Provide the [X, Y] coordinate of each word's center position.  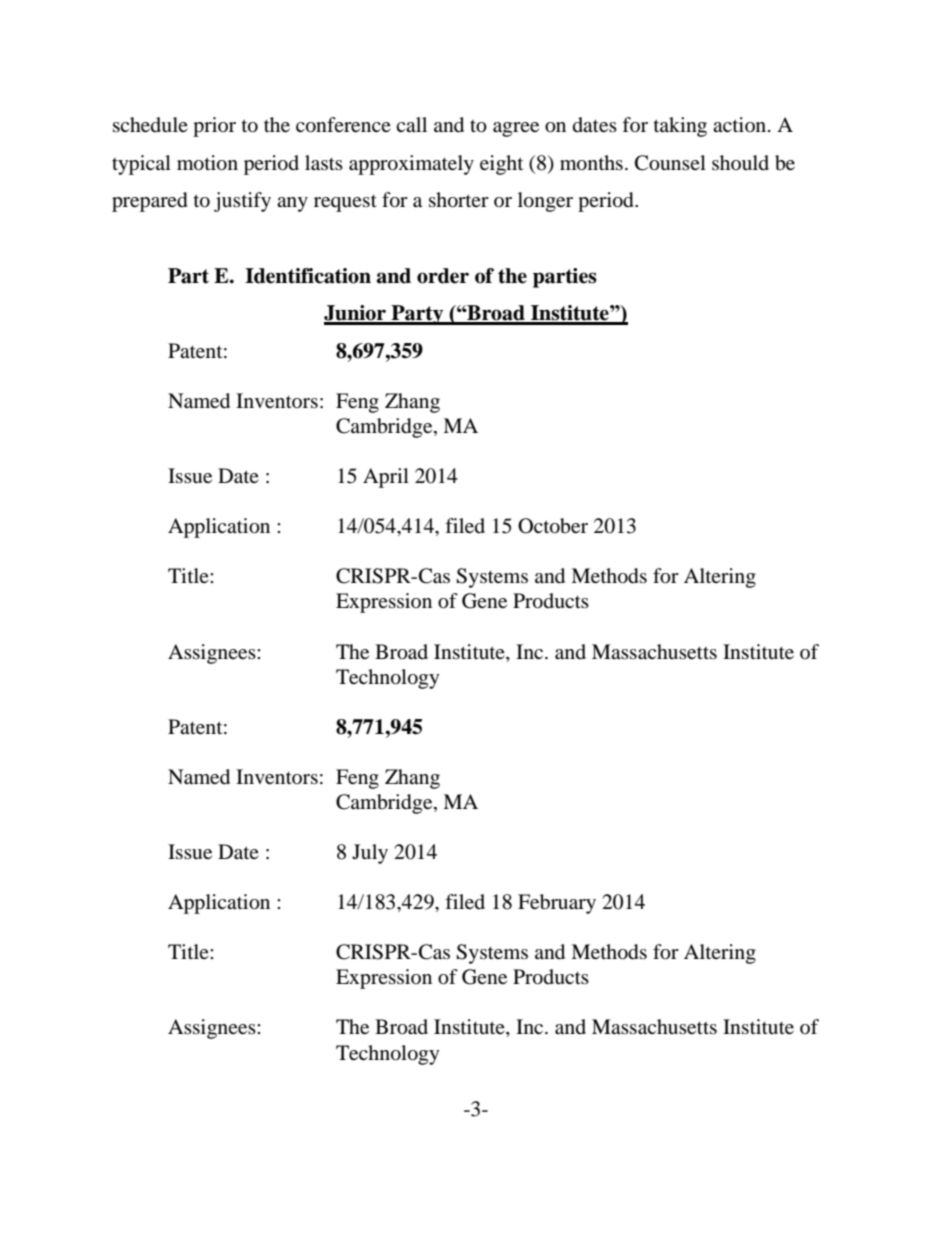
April [386, 478]
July [370, 854]
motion [207, 163]
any [292, 204]
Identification [308, 276]
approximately [411, 165]
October [553, 526]
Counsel [670, 163]
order [443, 276]
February [557, 904]
